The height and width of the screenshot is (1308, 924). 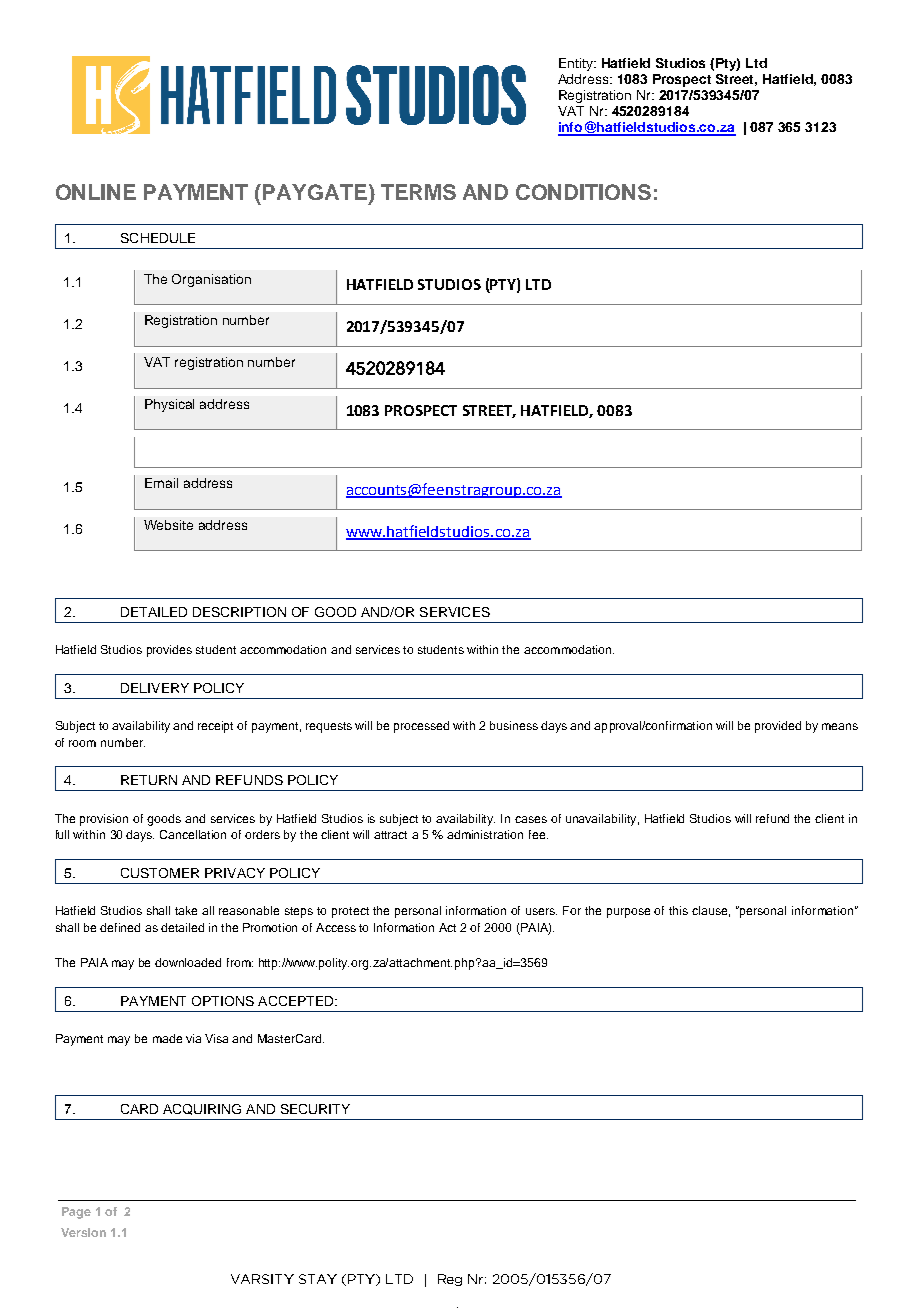 I want to click on TERMS, so click(x=418, y=192).
